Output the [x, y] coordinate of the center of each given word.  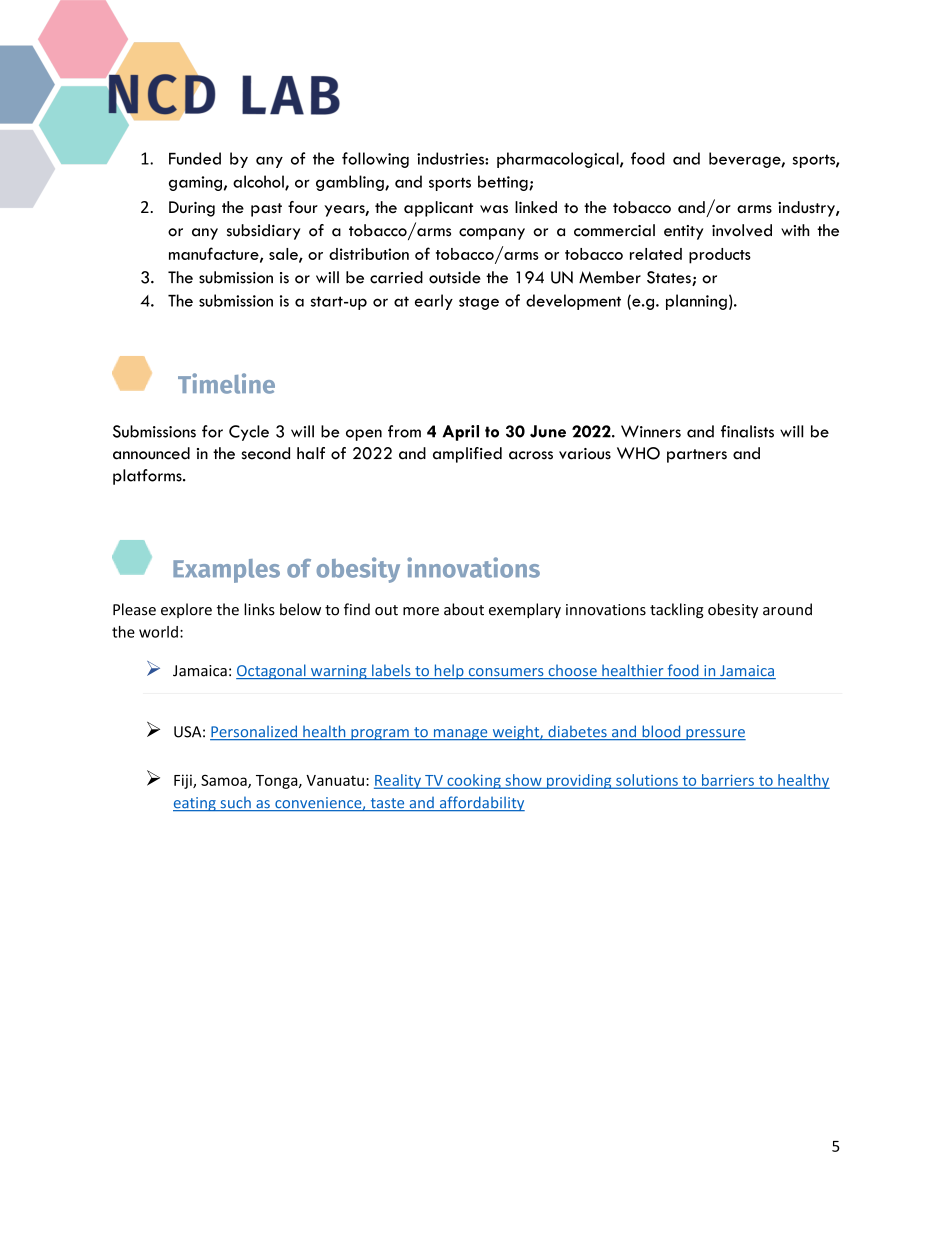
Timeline [226, 383]
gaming [195, 183]
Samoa [225, 781]
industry [807, 209]
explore [186, 610]
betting [504, 183]
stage [479, 303]
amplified [467, 455]
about [464, 609]
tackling [677, 610]
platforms [148, 477]
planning [696, 302]
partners [697, 456]
